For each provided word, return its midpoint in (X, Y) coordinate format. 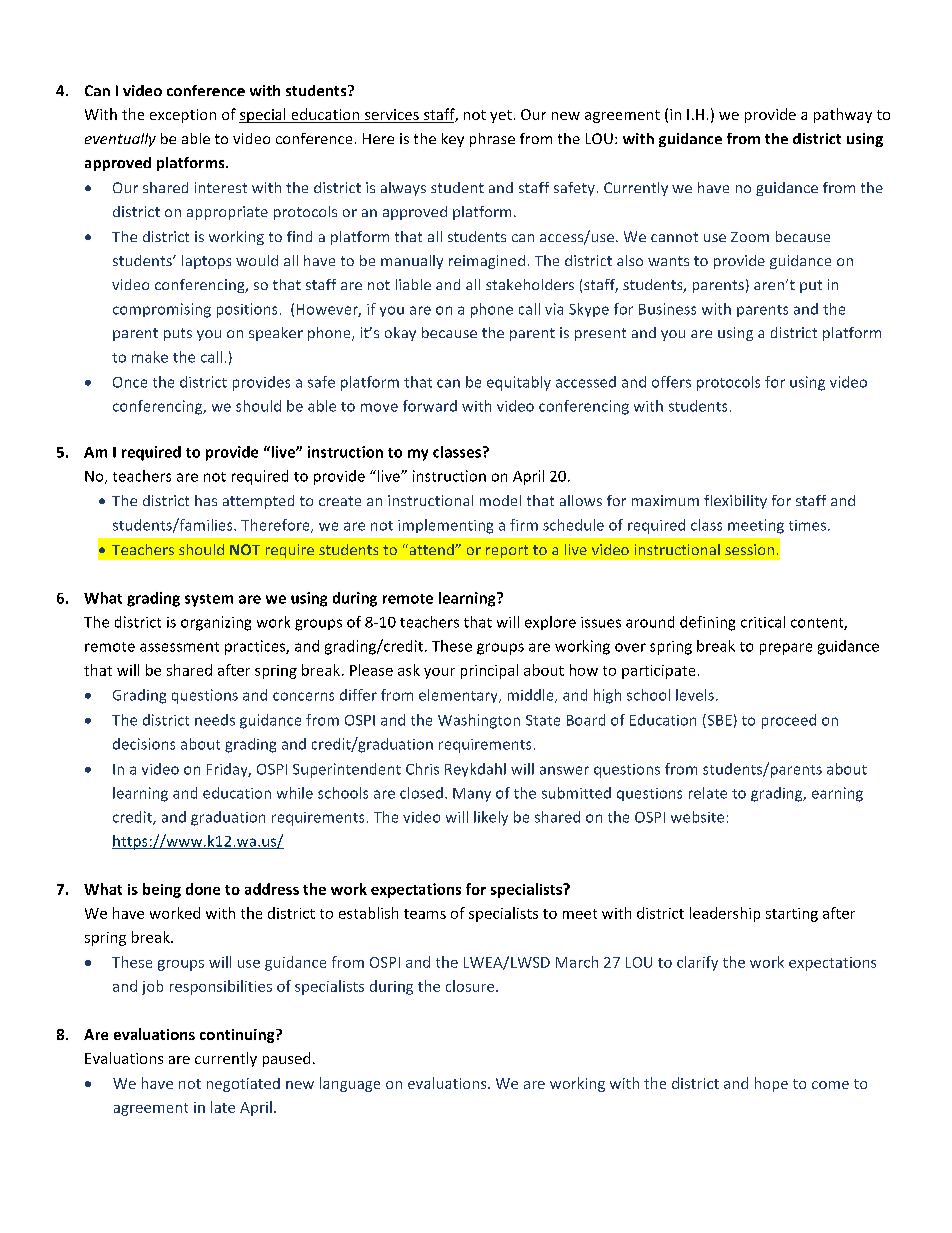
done (203, 889)
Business (667, 309)
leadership (725, 914)
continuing (238, 1036)
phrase (492, 140)
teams (425, 914)
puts (178, 334)
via (554, 309)
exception (183, 116)
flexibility (735, 502)
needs (215, 720)
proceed (789, 721)
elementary (459, 696)
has (206, 500)
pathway (843, 115)
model (500, 500)
